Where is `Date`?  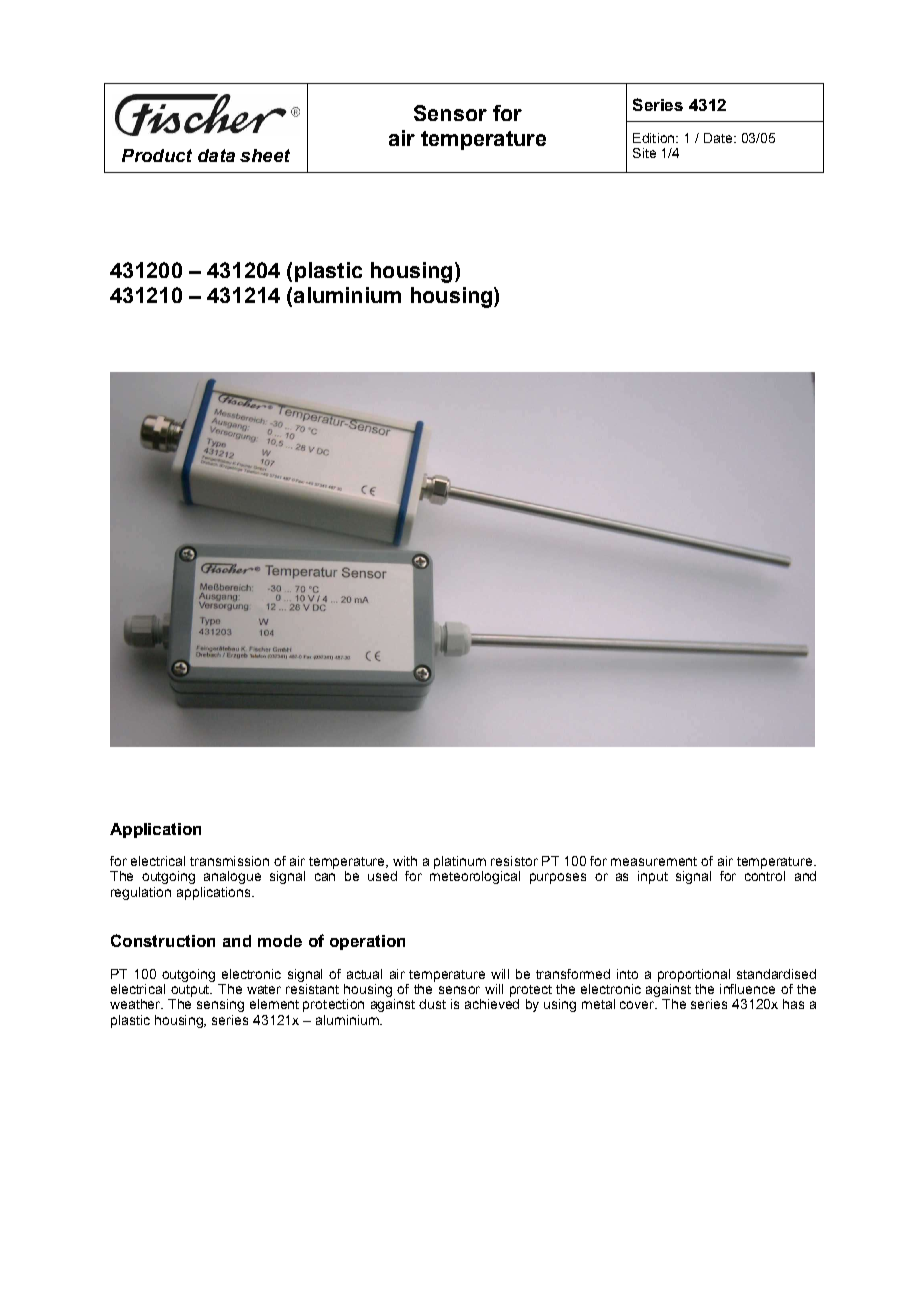
Date is located at coordinates (719, 138).
